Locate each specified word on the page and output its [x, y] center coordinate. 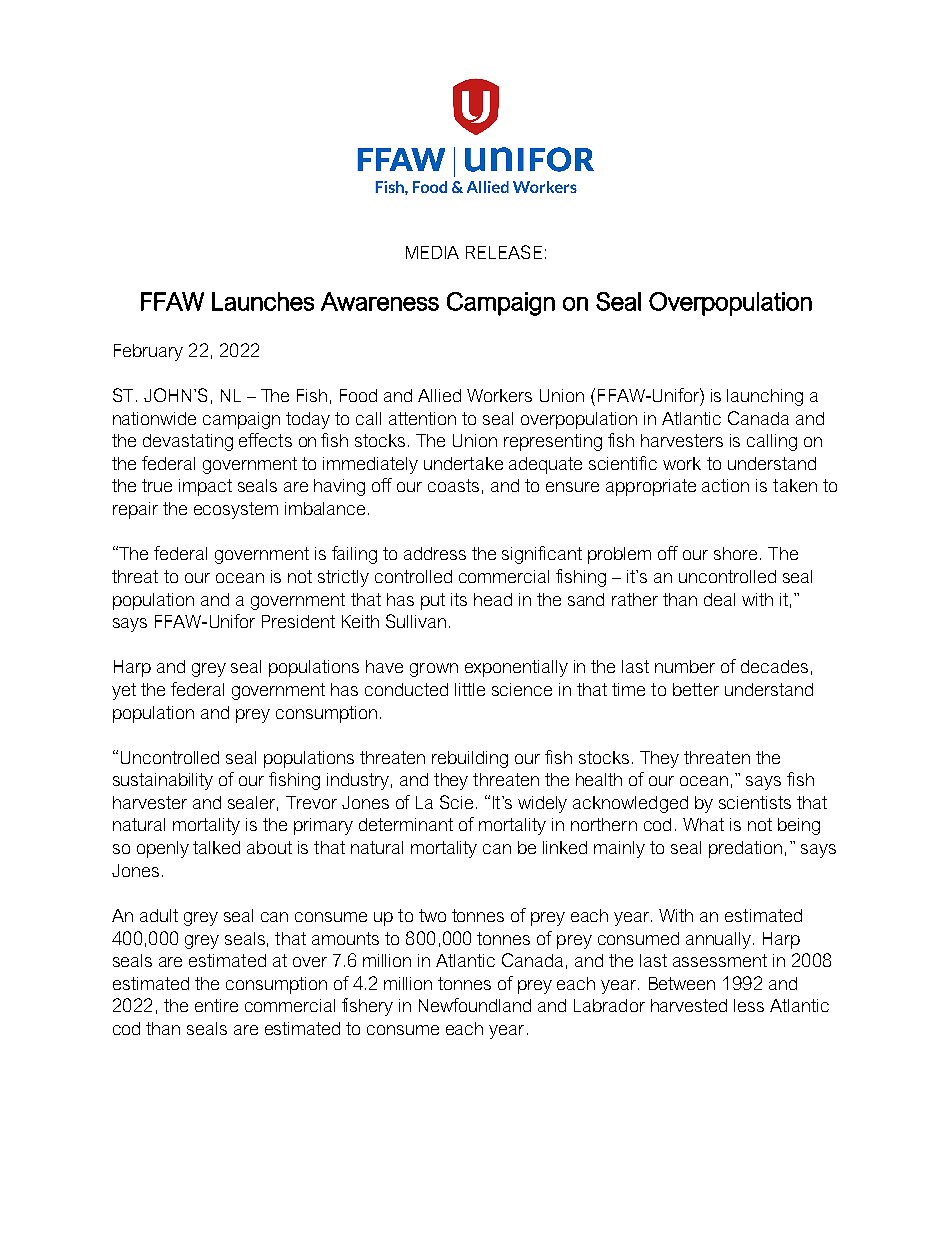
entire [216, 1005]
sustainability [163, 781]
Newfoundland [475, 1005]
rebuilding [470, 759]
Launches [263, 301]
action [725, 485]
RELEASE [504, 252]
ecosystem [236, 510]
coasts [453, 485]
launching [765, 397]
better [696, 689]
